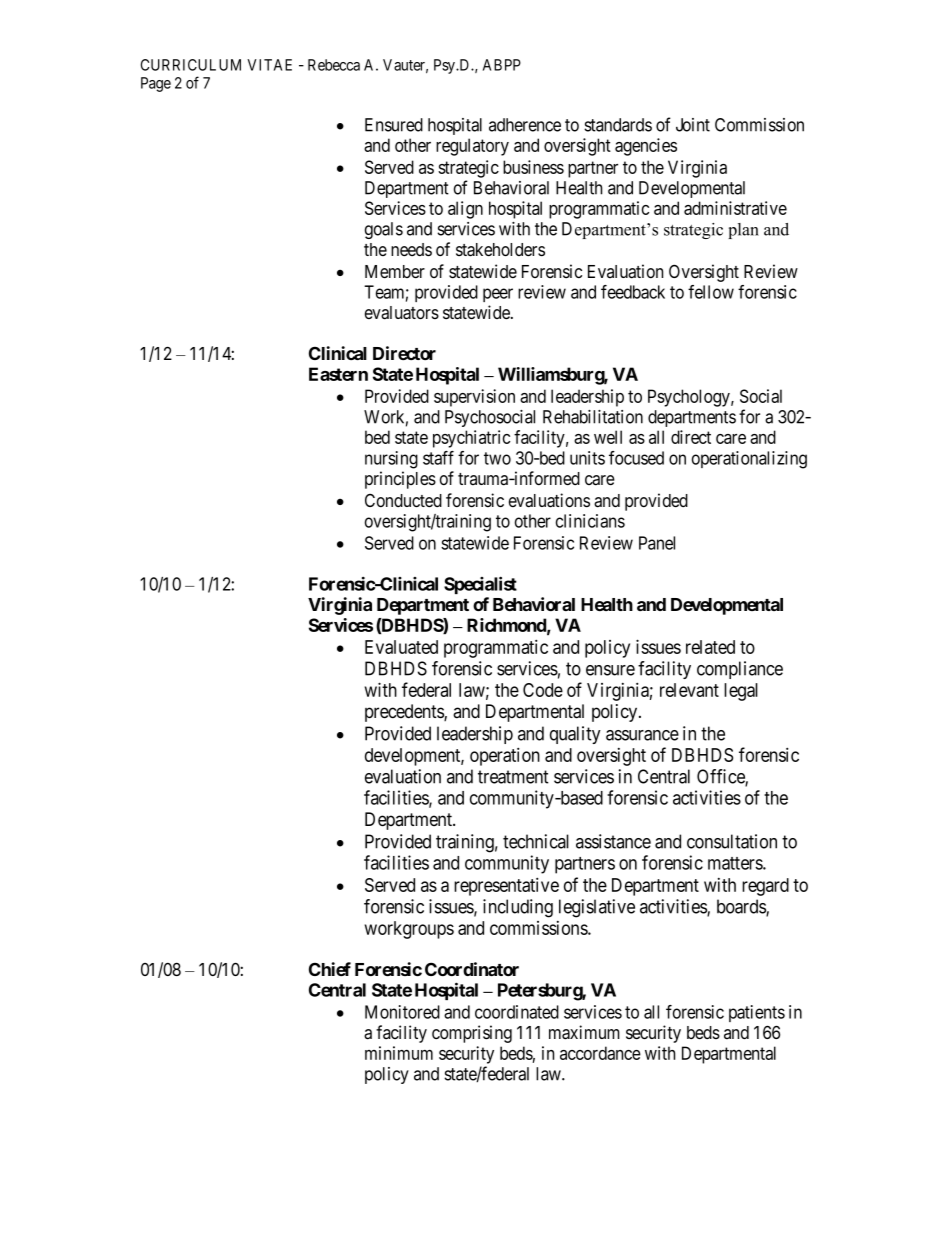 This image has height=1233, width=952. I want to click on regulatory, so click(472, 147).
